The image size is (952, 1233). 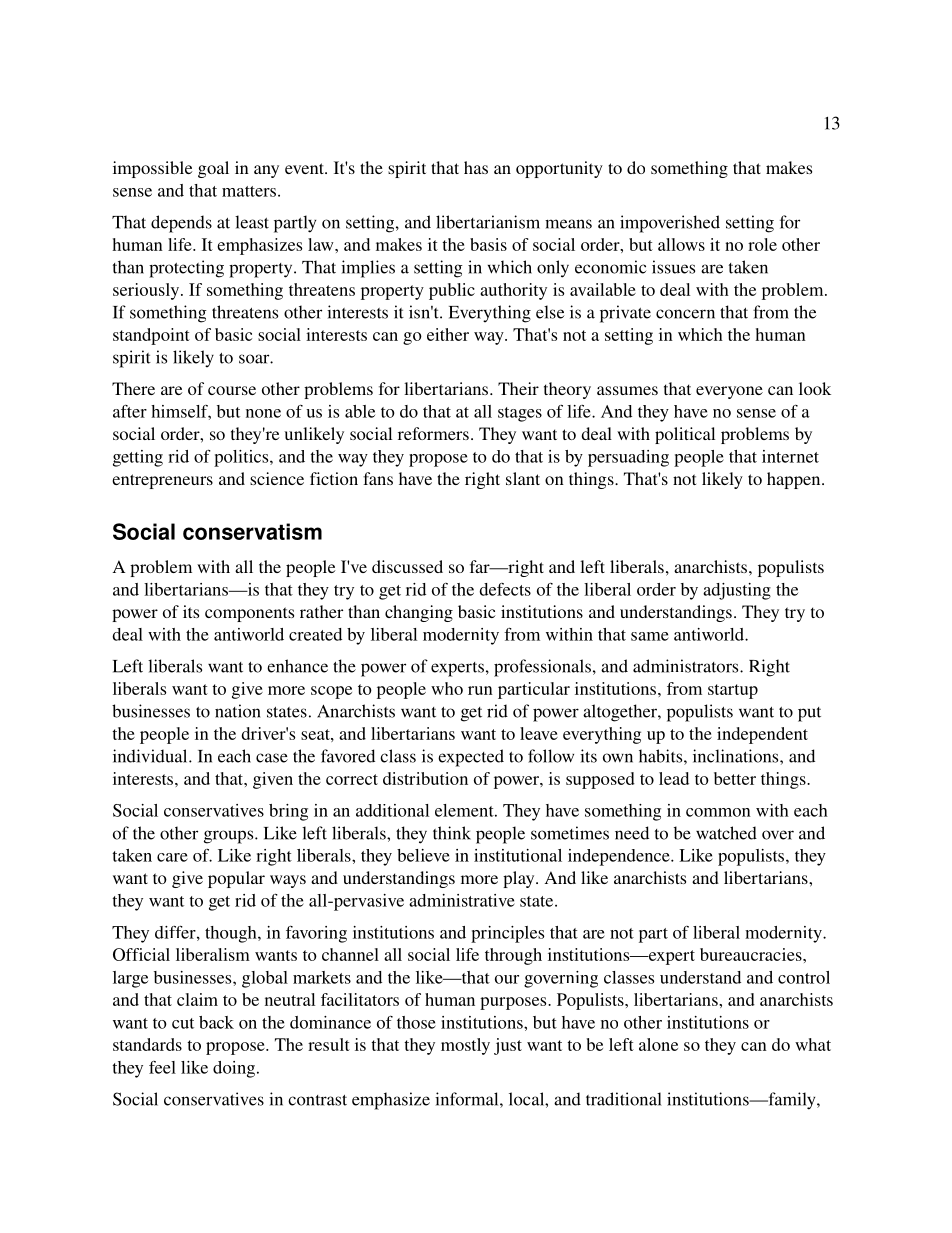 I want to click on role, so click(x=762, y=244).
